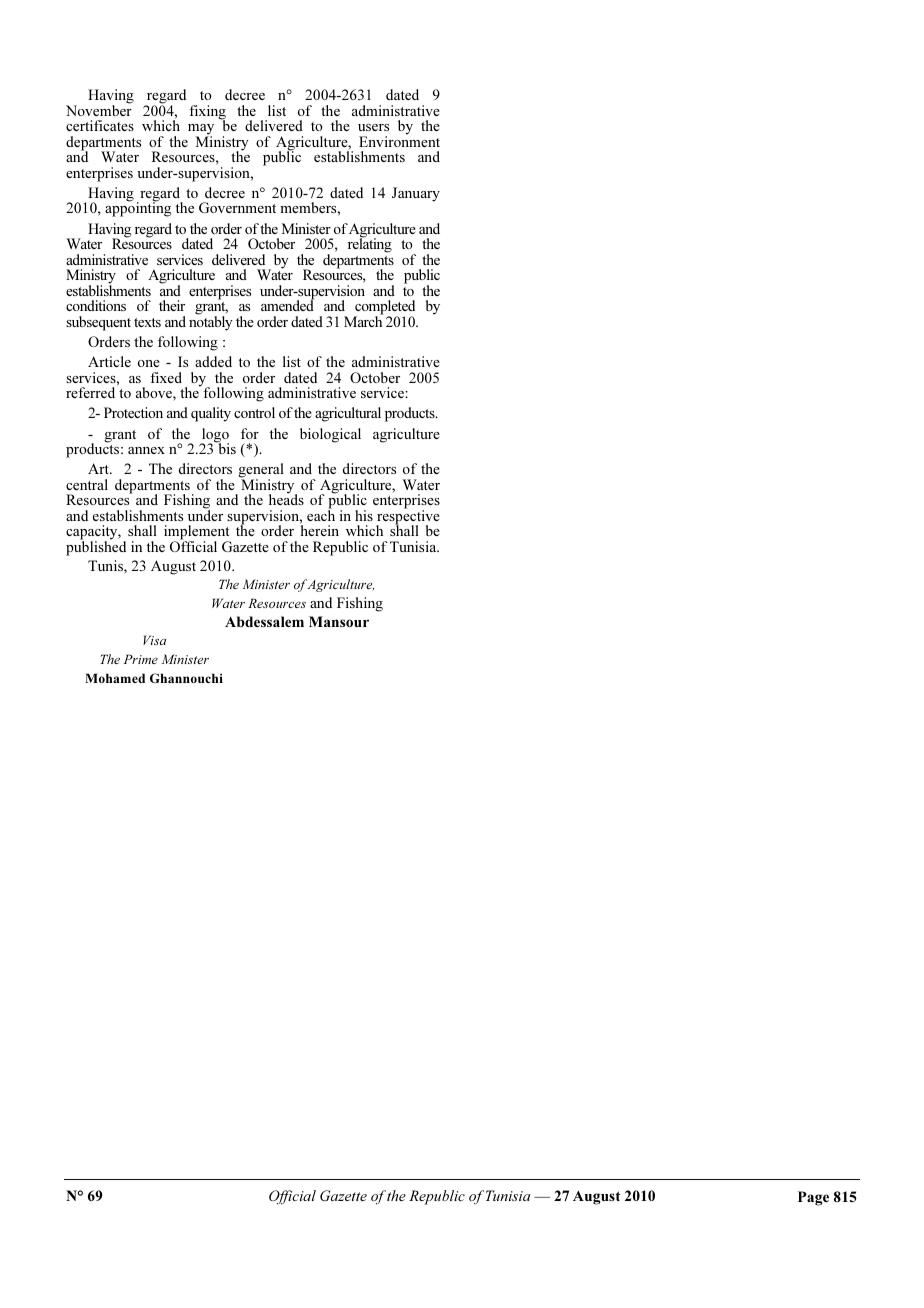  I want to click on his, so click(364, 515).
